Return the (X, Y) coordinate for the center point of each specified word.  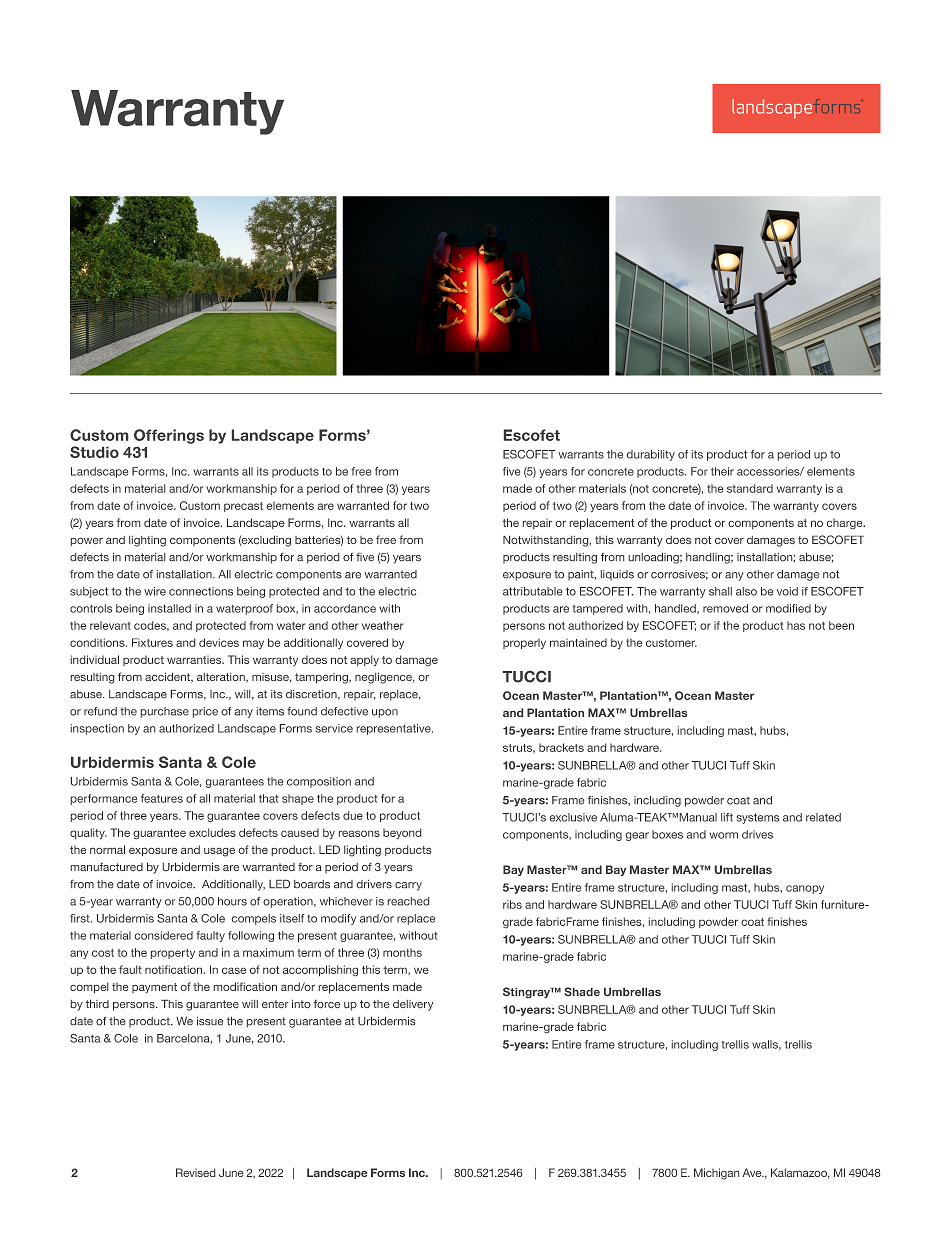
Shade (582, 991)
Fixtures (152, 642)
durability (651, 455)
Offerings (169, 436)
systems (758, 818)
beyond (402, 833)
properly (524, 644)
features (162, 798)
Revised (195, 1172)
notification (173, 969)
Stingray (527, 992)
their (722, 471)
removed (725, 608)
